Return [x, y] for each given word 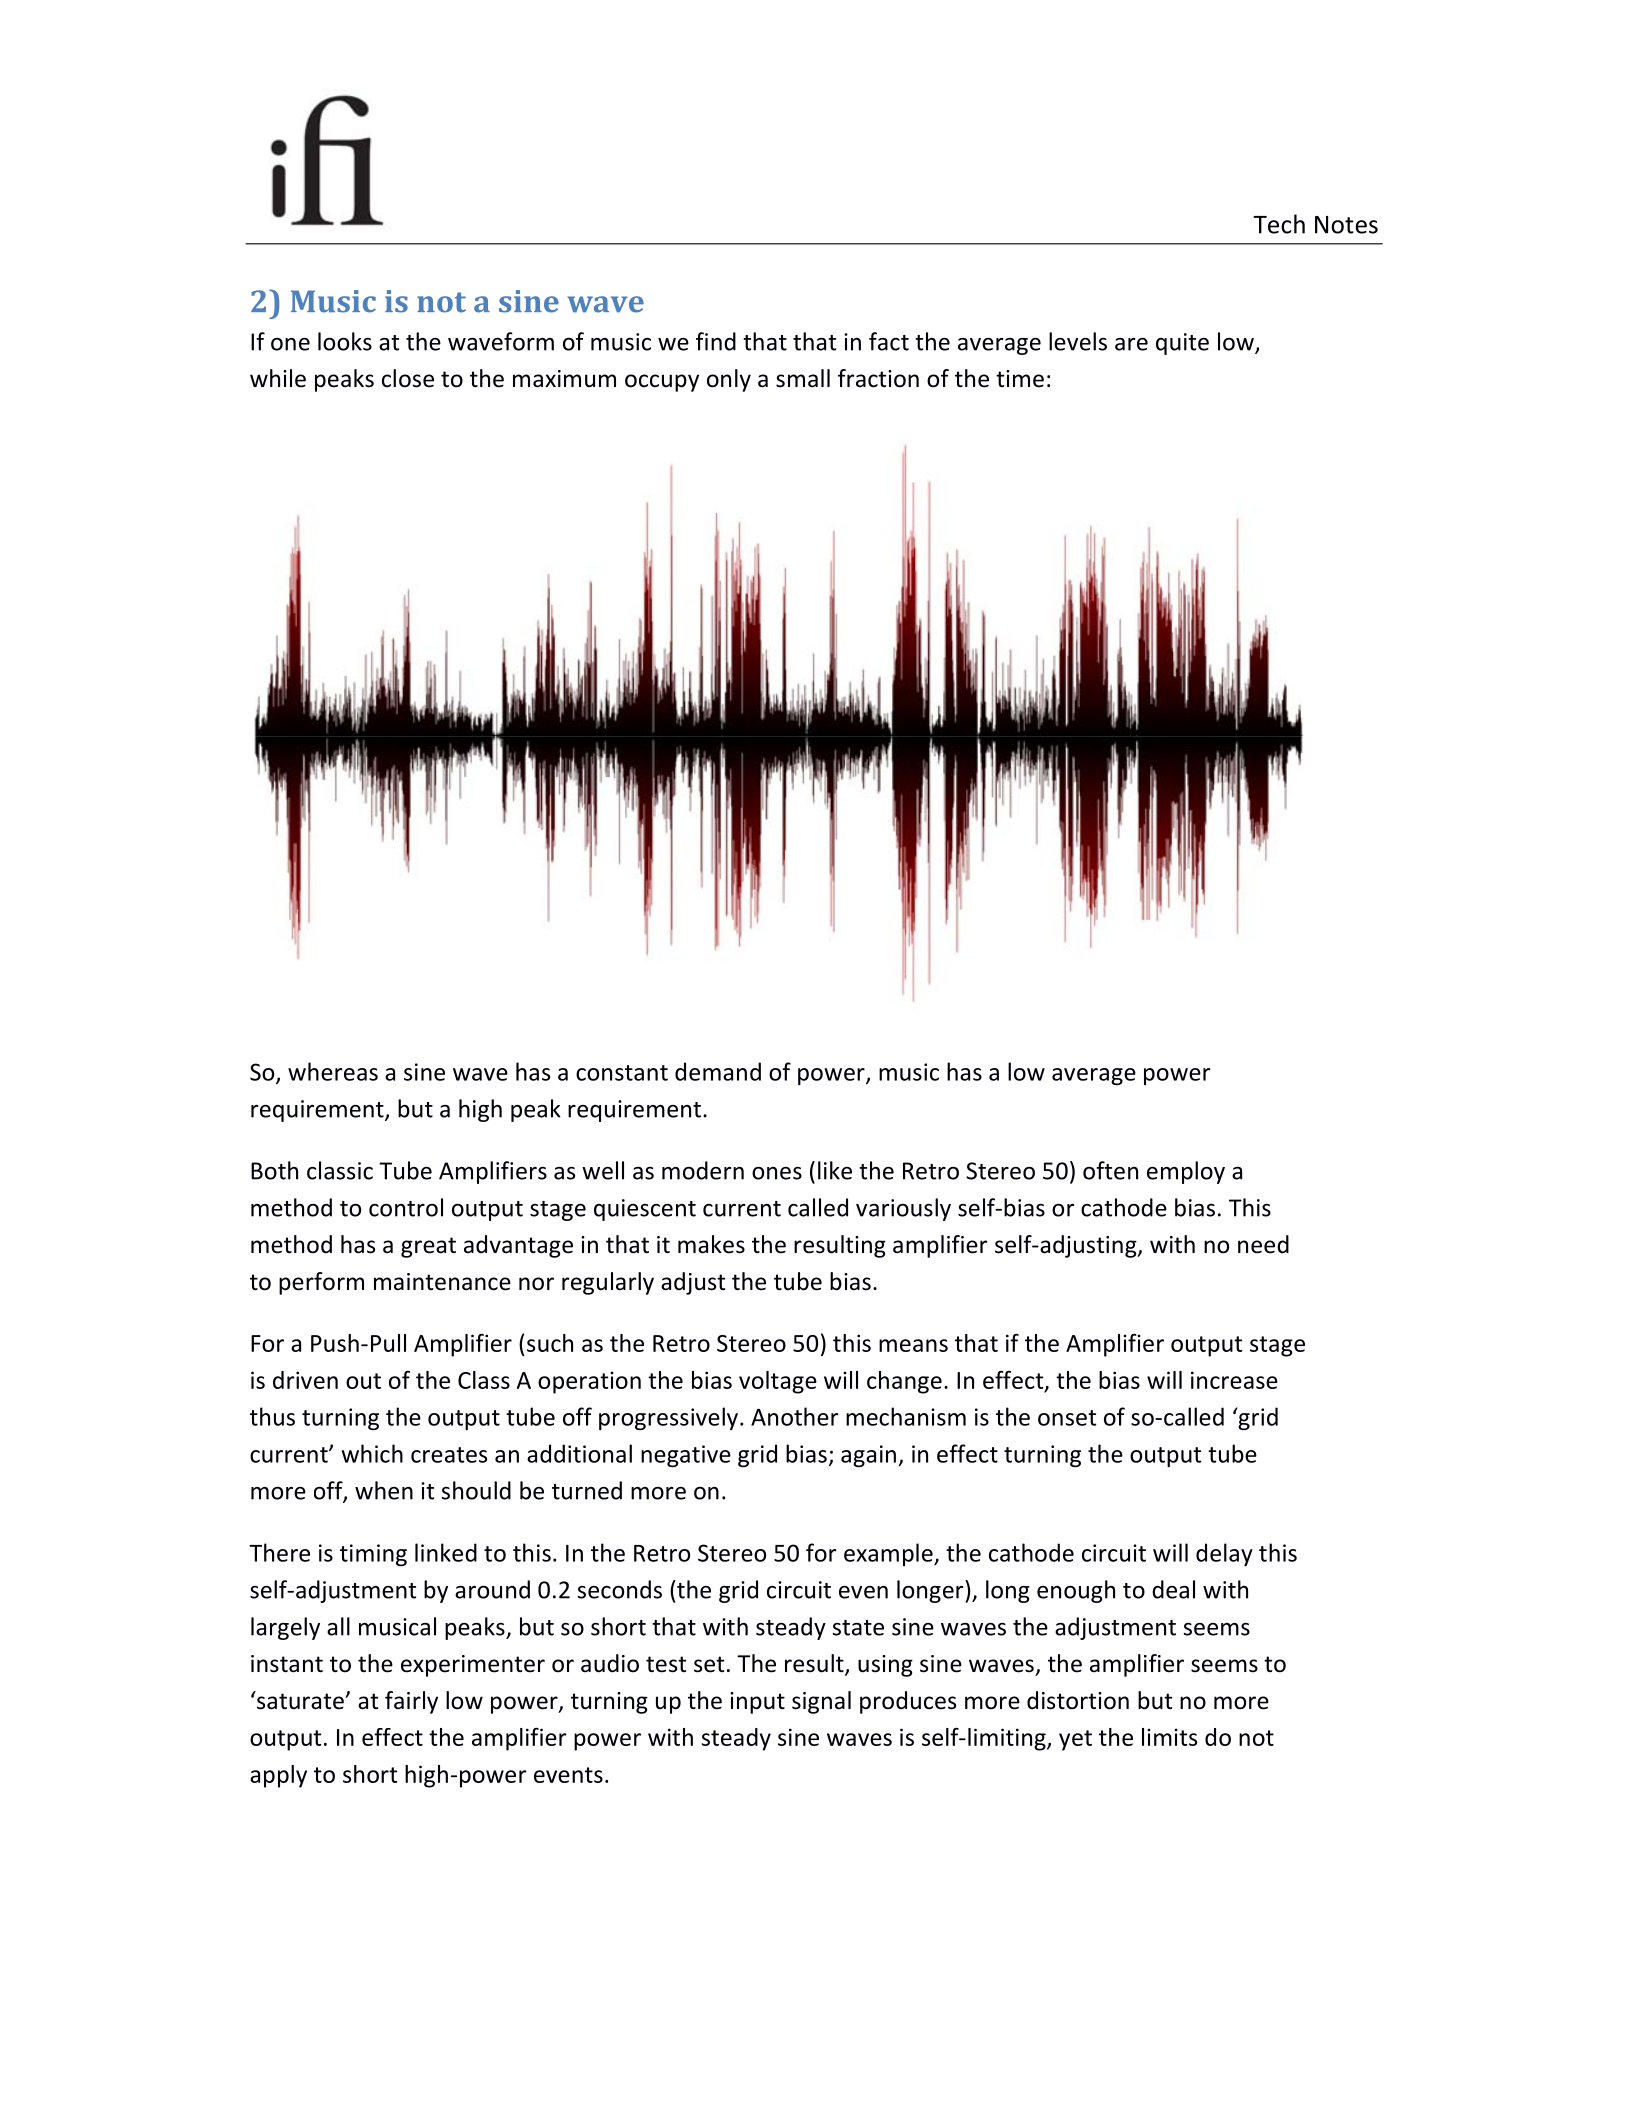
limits [1169, 1737]
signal [821, 1702]
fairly [411, 1702]
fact [889, 341]
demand [718, 1071]
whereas [333, 1071]
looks [345, 341]
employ [1186, 1172]
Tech [1279, 224]
